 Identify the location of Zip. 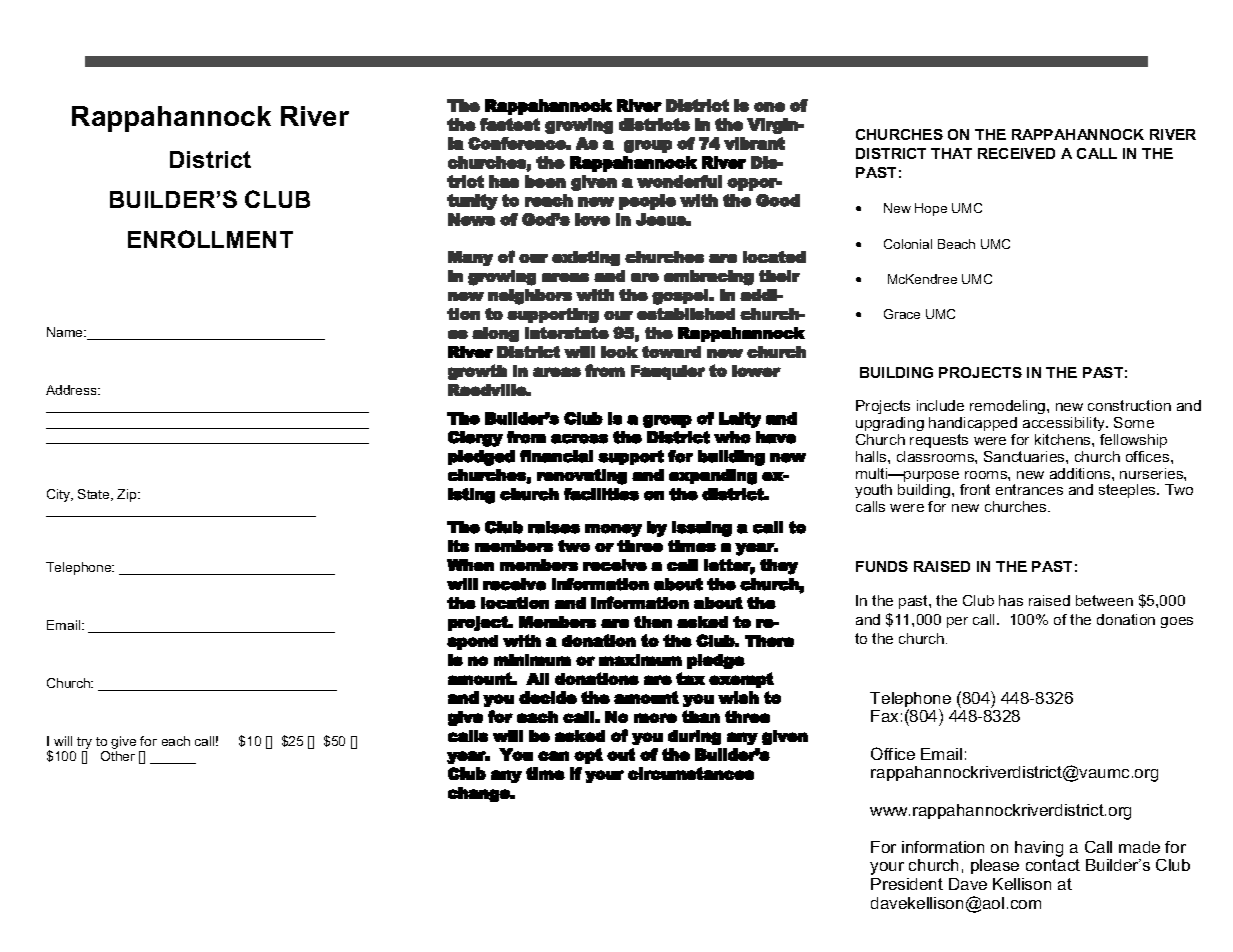
(128, 495).
